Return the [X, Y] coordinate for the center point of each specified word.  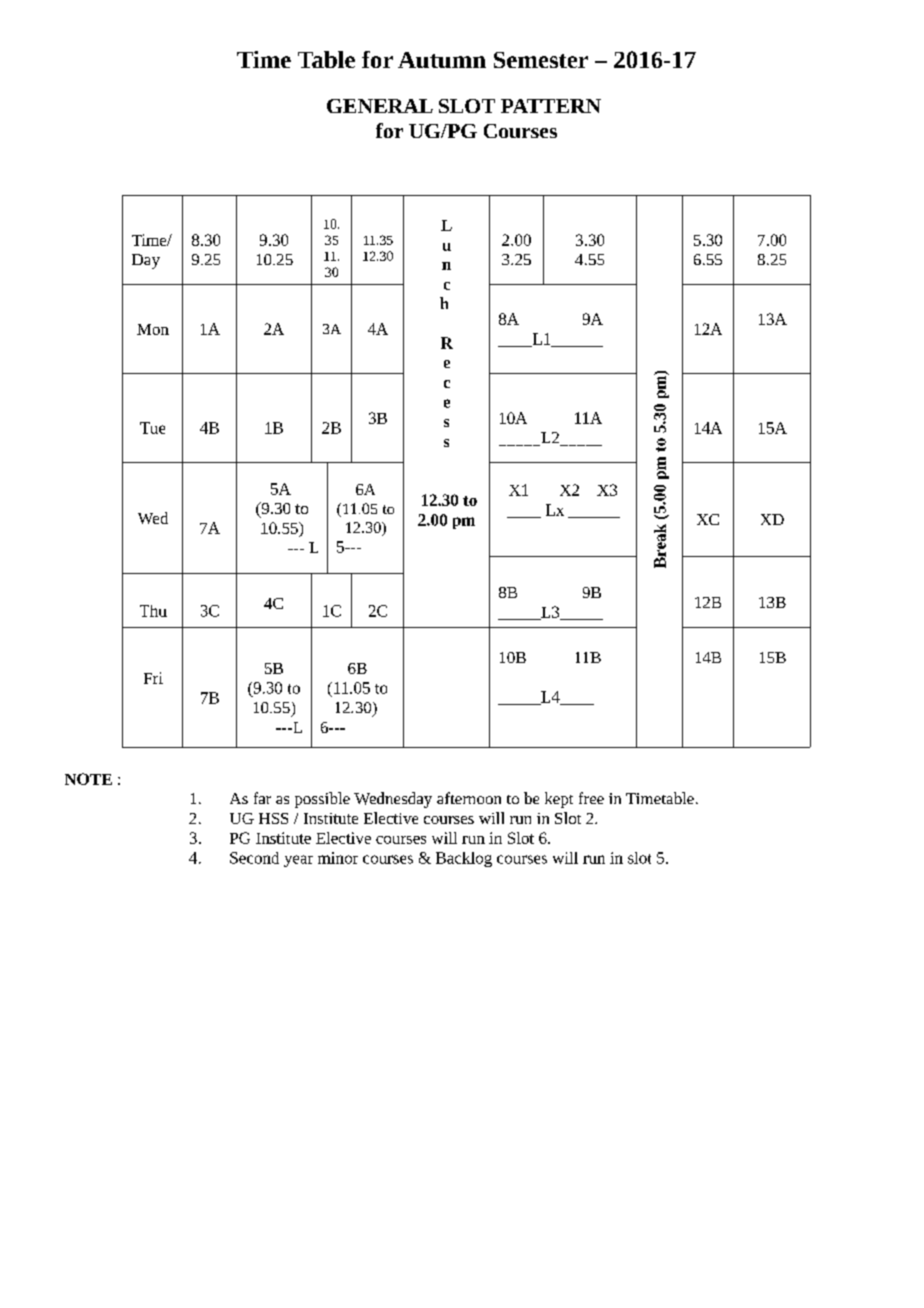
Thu [153, 611]
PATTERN [551, 106]
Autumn [442, 60]
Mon [153, 329]
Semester [541, 60]
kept [559, 800]
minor [338, 858]
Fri [153, 678]
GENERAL [380, 106]
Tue [152, 428]
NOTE [88, 779]
